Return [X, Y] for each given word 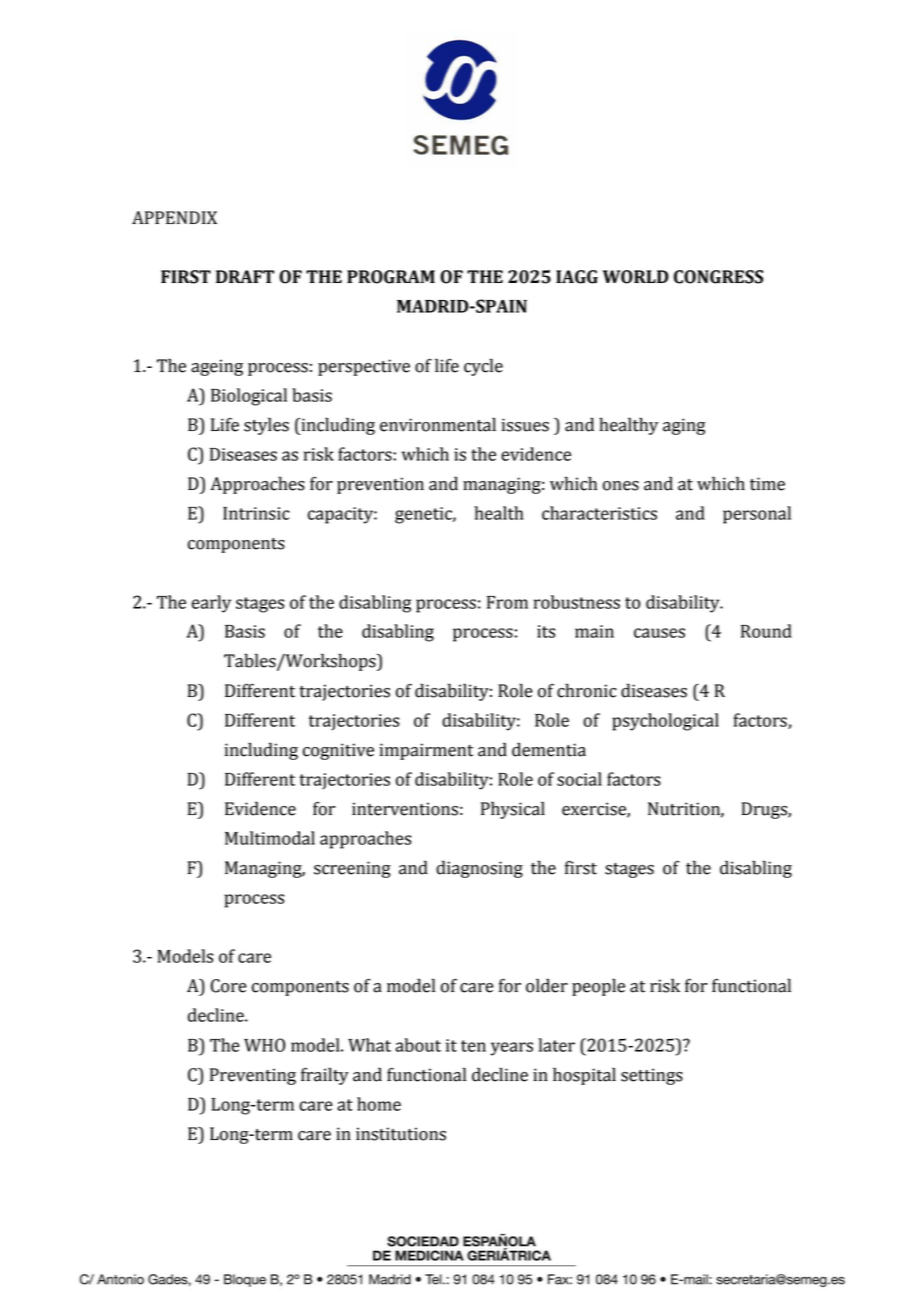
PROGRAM [391, 277]
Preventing [253, 1076]
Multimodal [270, 838]
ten [473, 1046]
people [598, 987]
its [546, 631]
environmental [438, 424]
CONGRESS [718, 277]
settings [652, 1076]
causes [659, 633]
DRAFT [245, 276]
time [767, 484]
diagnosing [479, 869]
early [211, 604]
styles [266, 426]
